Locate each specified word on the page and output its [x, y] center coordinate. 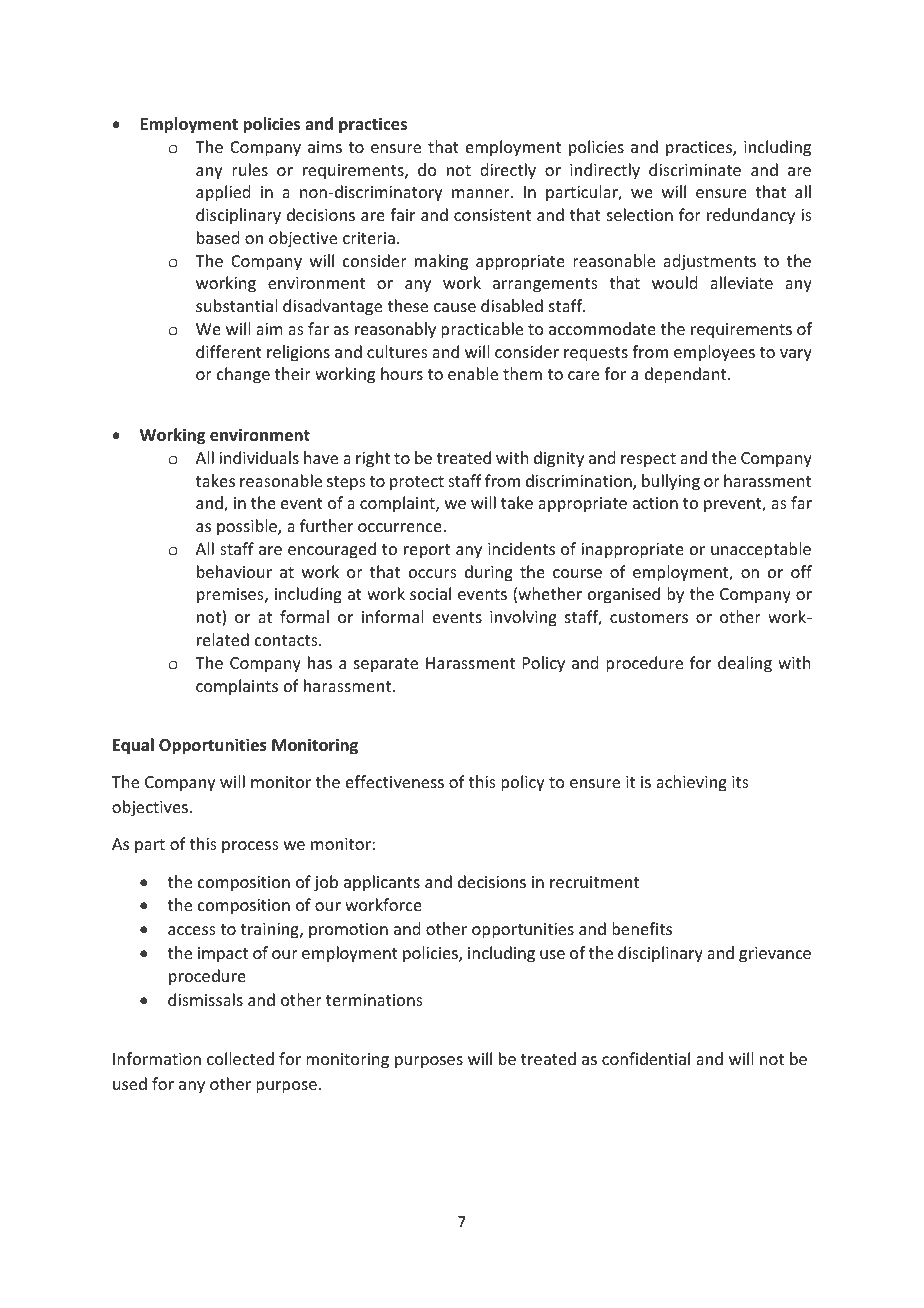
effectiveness [395, 781]
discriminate [695, 169]
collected [240, 1058]
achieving [691, 783]
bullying [671, 482]
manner [482, 193]
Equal [133, 746]
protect [417, 483]
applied [223, 193]
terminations [374, 1000]
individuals [259, 457]
